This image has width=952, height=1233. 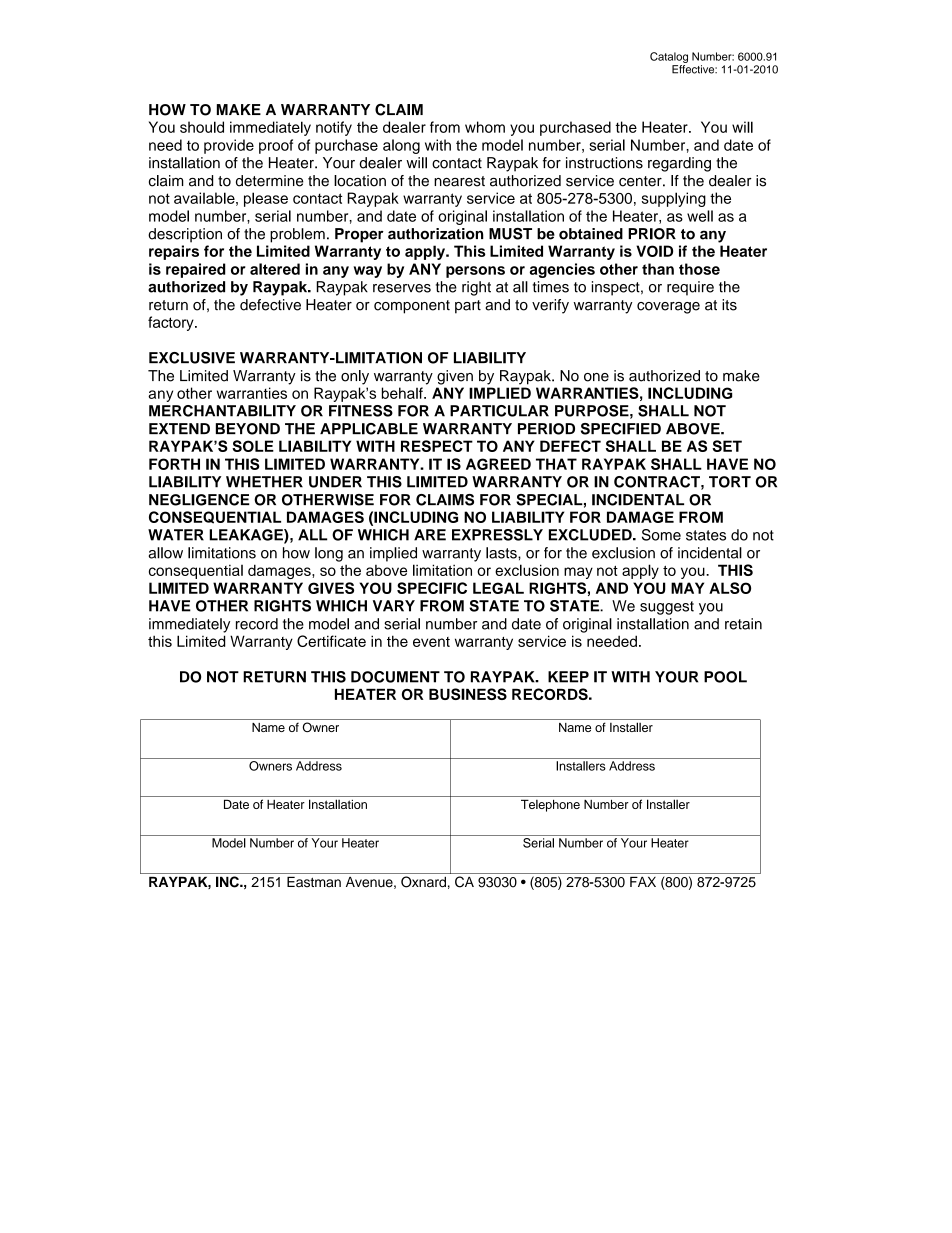 What do you see at coordinates (192, 358) in the image?
I see `EXCLUSIVE` at bounding box center [192, 358].
